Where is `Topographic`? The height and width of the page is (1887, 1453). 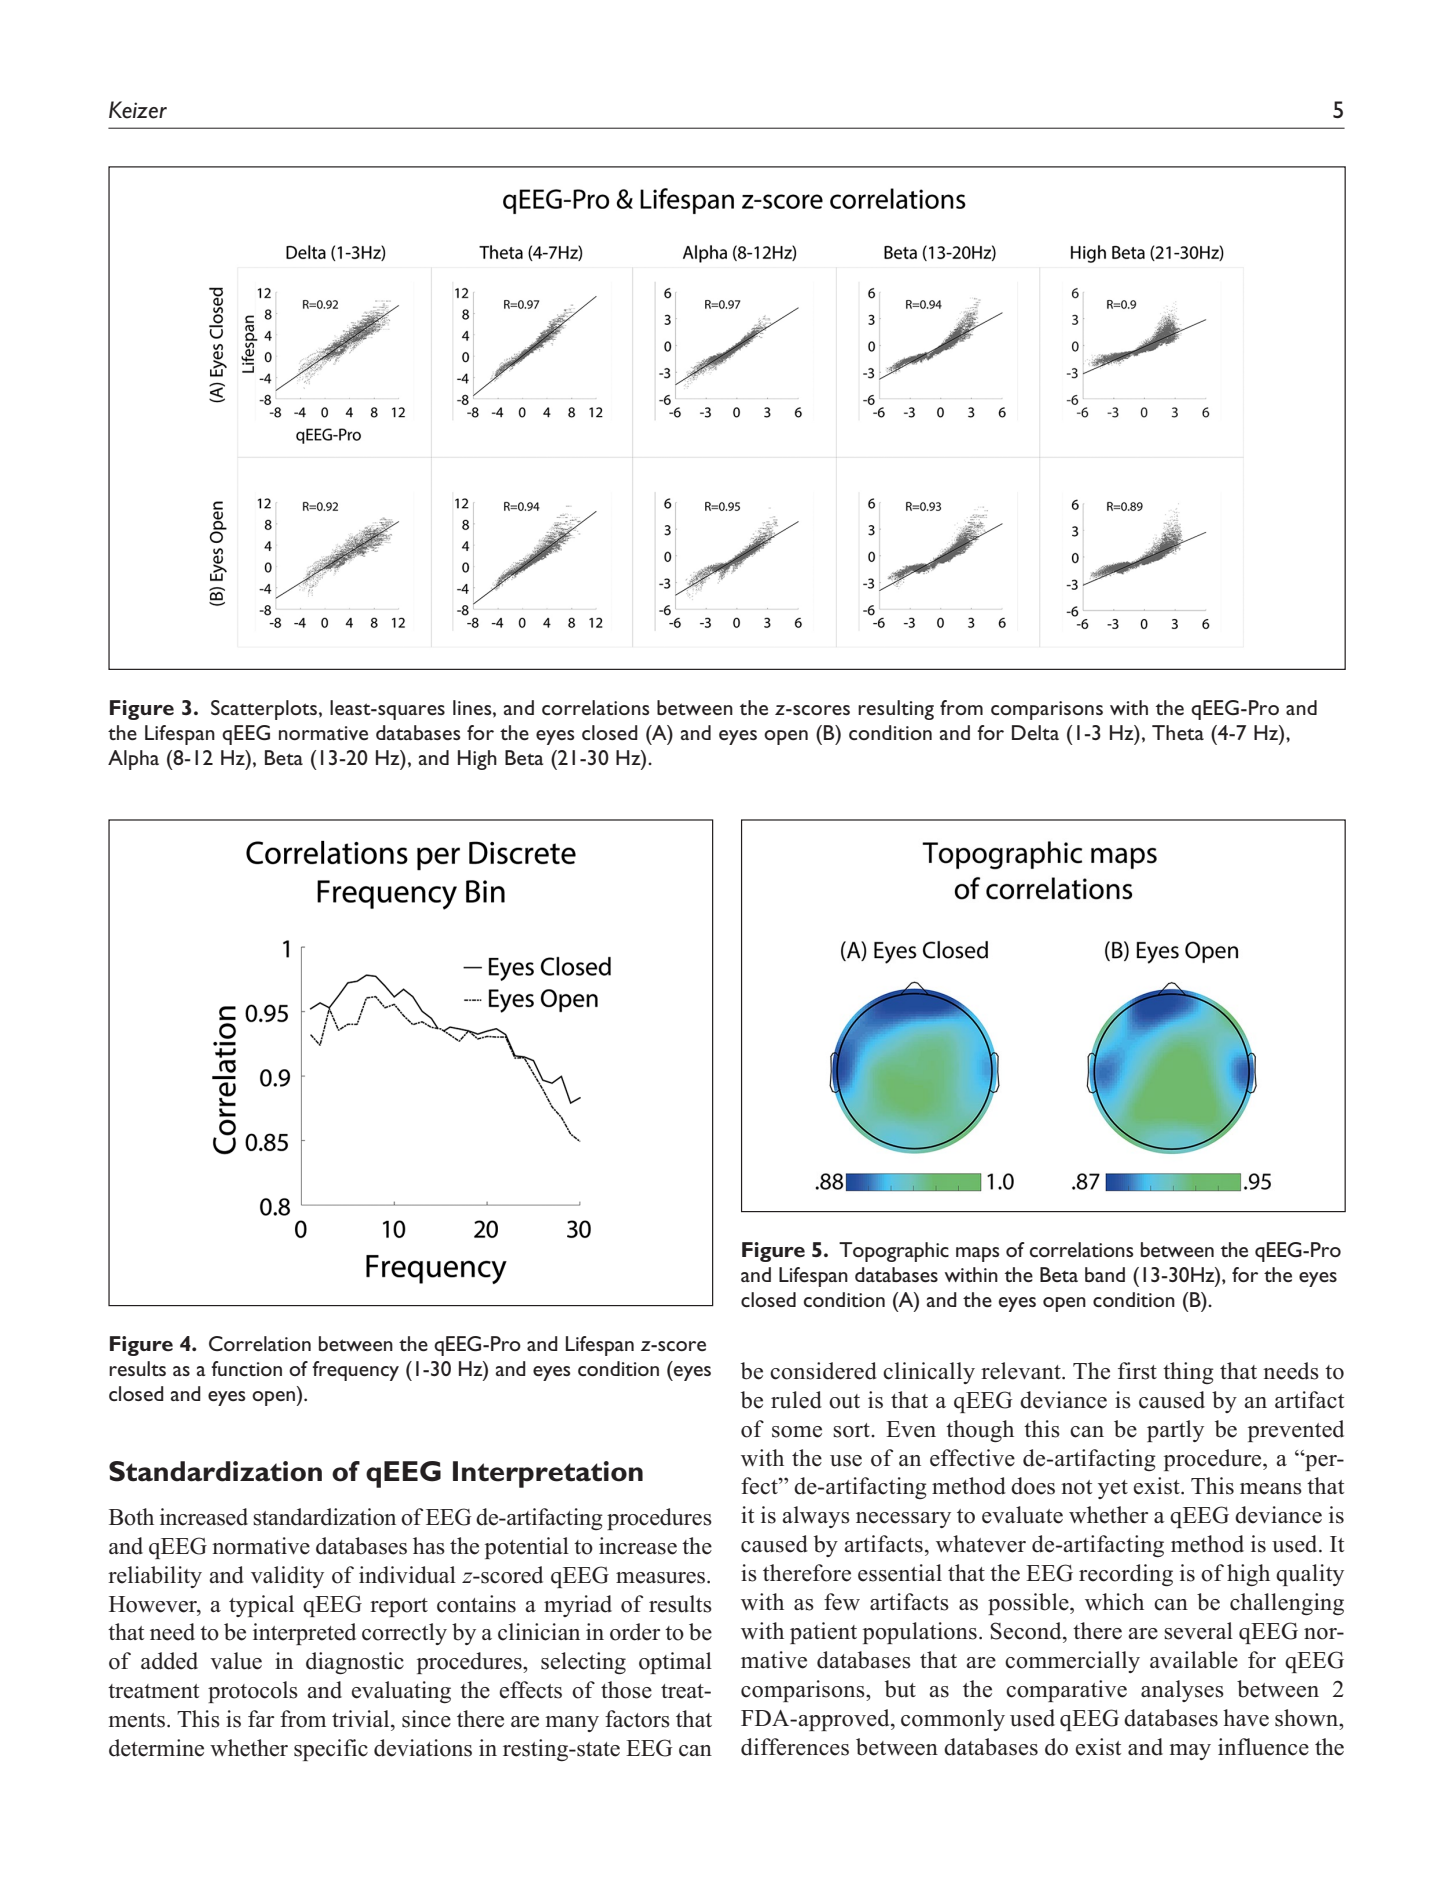
Topographic is located at coordinates (894, 1252).
